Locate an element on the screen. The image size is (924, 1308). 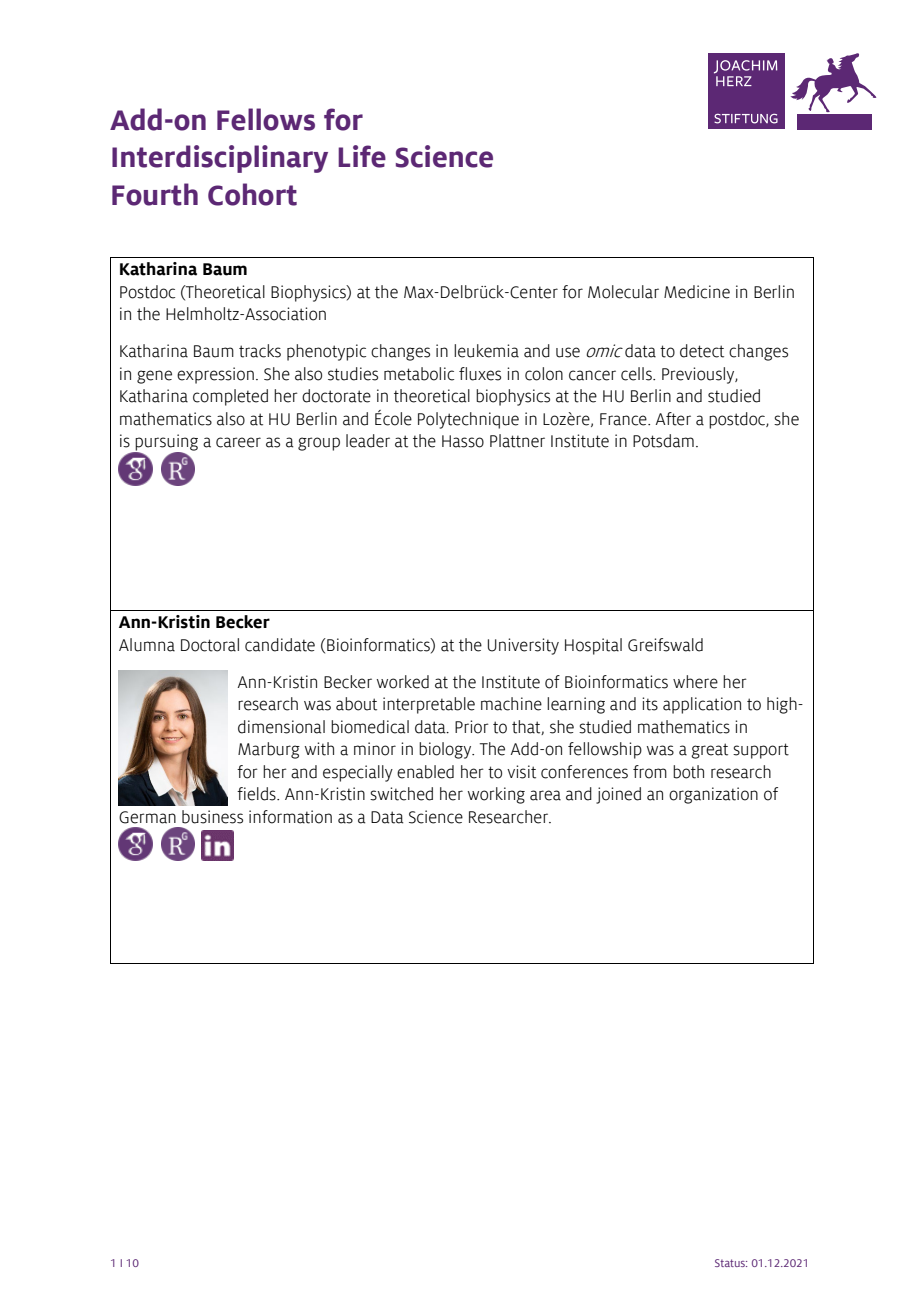
fluxes is located at coordinates (480, 374).
